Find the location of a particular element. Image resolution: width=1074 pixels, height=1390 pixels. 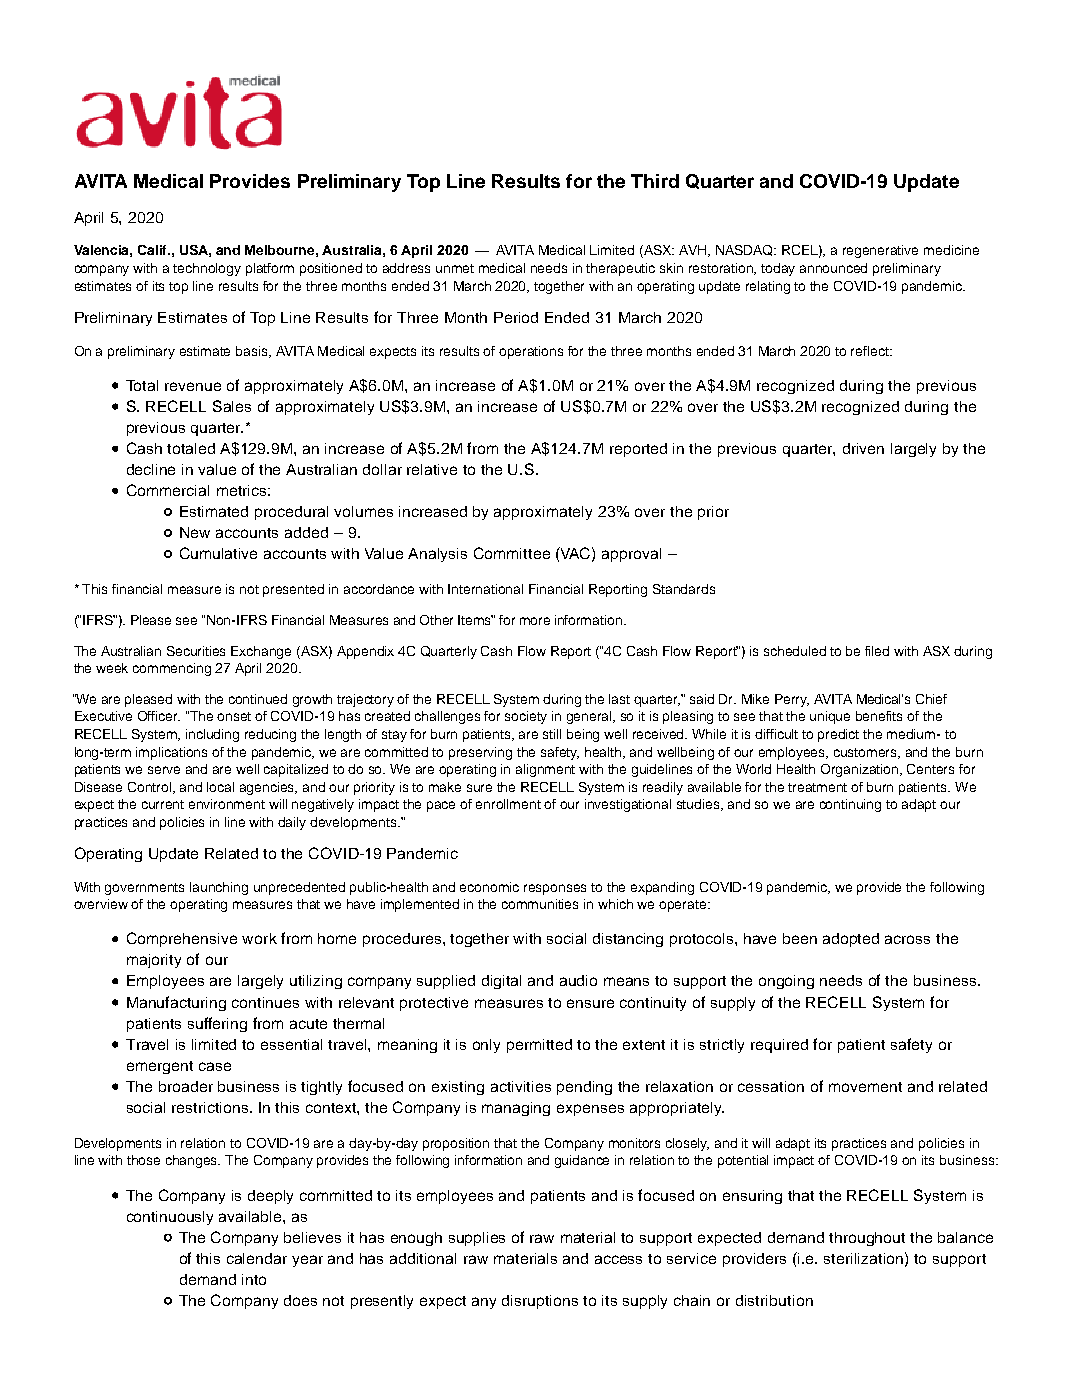

Calif is located at coordinates (154, 250).
